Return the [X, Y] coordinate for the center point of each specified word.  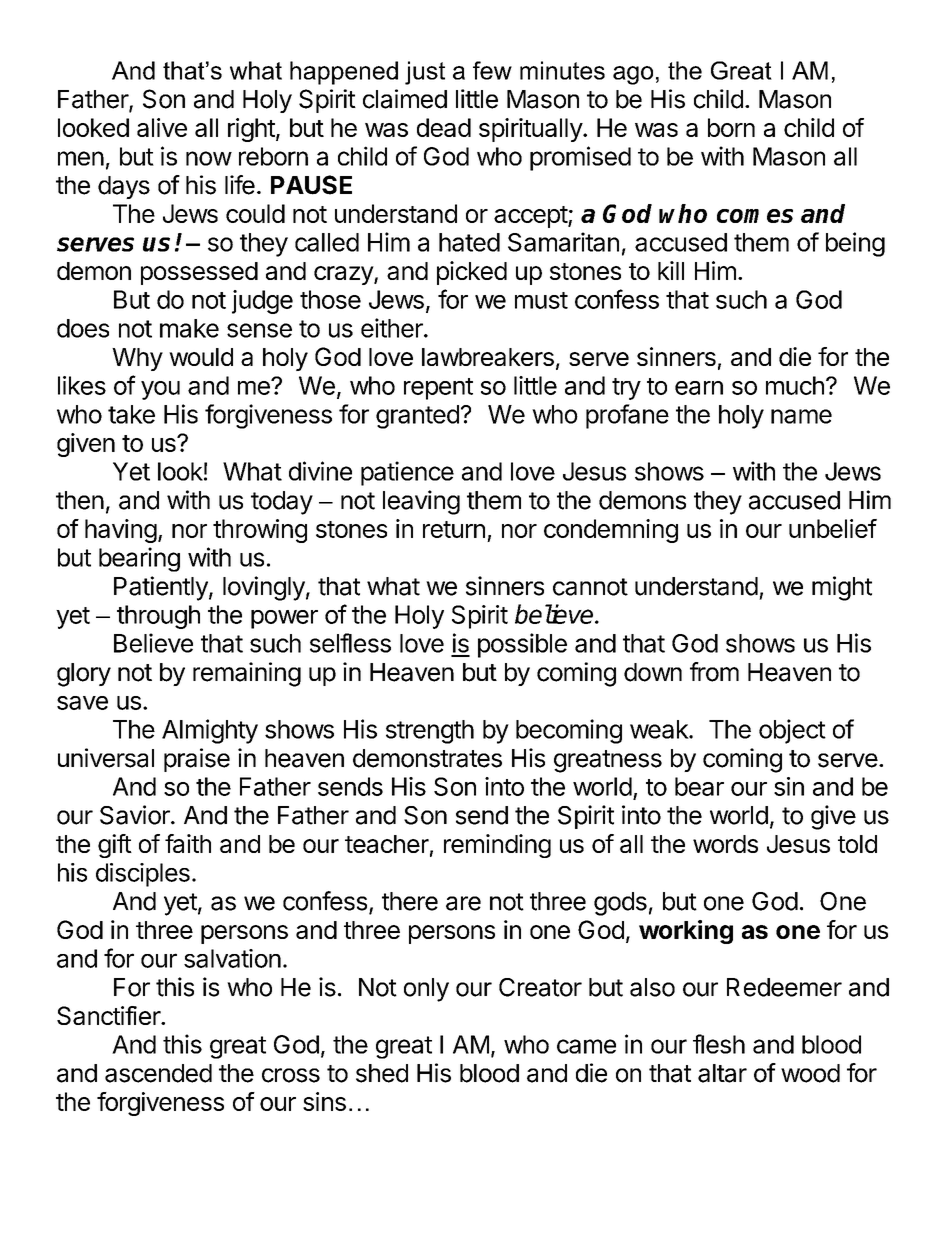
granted [417, 417]
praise [197, 760]
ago [633, 75]
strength [430, 732]
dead [444, 127]
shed [382, 1073]
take [131, 414]
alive [162, 127]
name [801, 416]
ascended [158, 1073]
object [792, 731]
